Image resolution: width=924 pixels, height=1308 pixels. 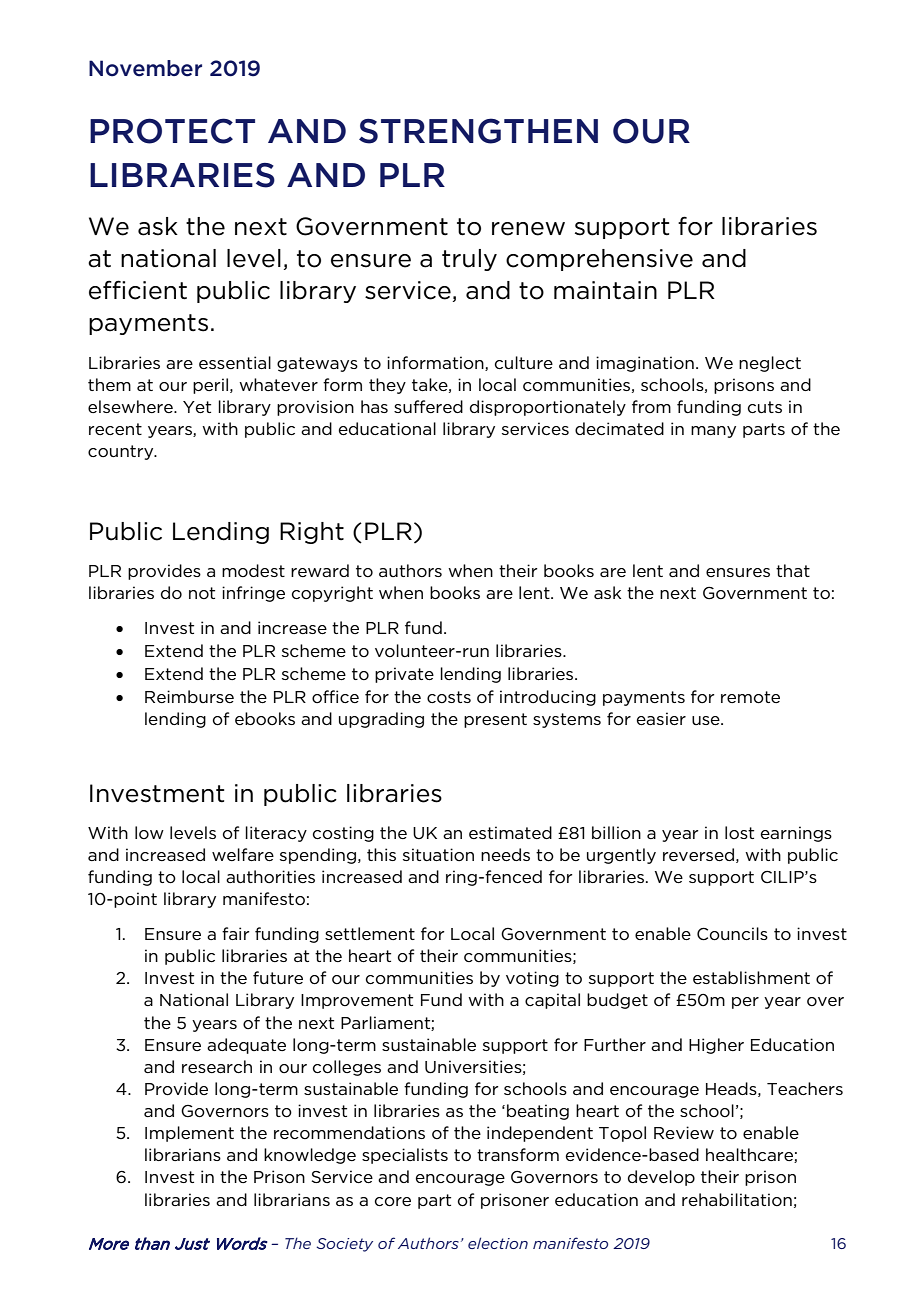 What do you see at coordinates (189, 696) in the screenshot?
I see `Reimburse` at bounding box center [189, 696].
